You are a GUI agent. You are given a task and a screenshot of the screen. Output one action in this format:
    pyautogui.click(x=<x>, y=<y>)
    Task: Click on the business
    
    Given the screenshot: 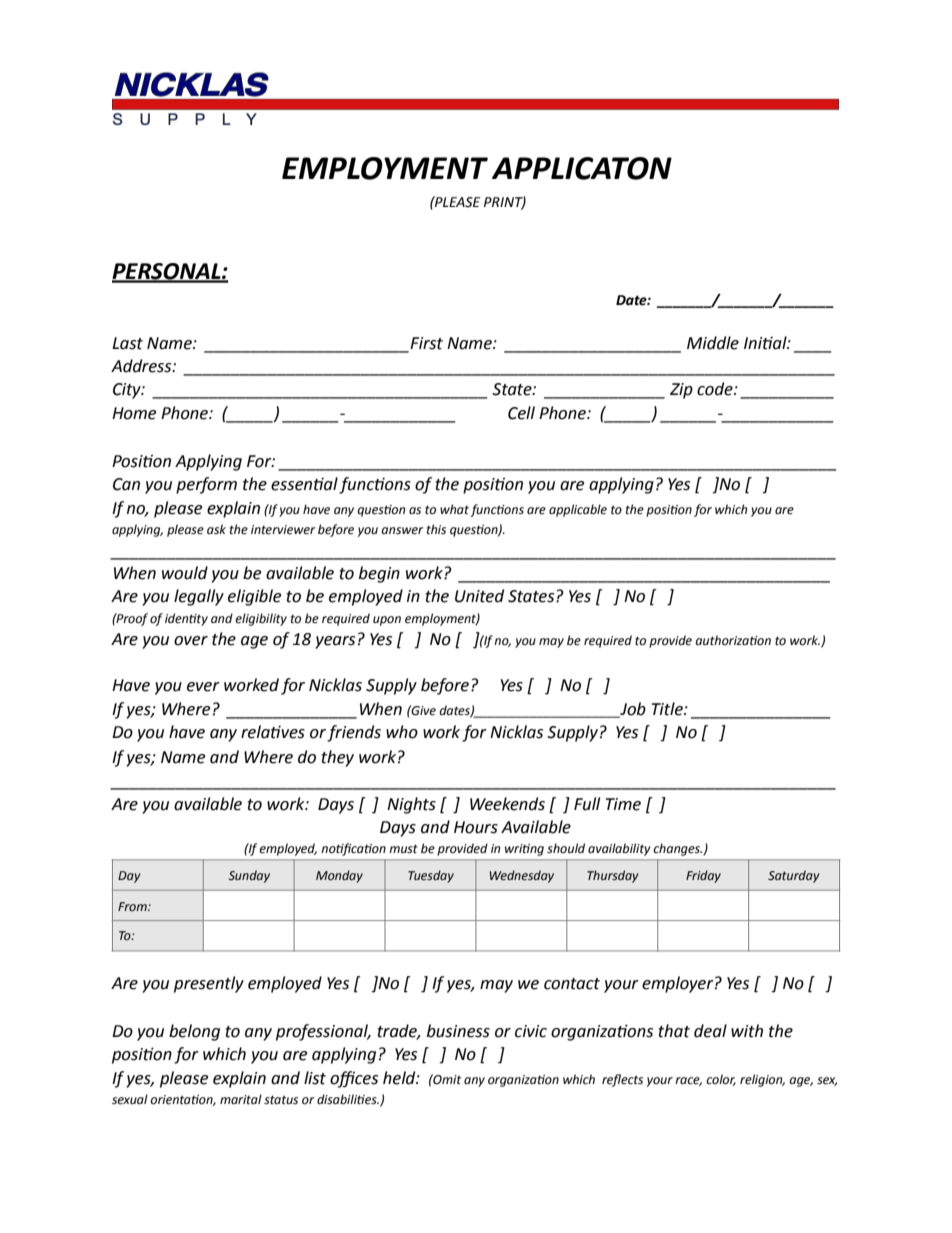 What is the action you would take?
    pyautogui.click(x=458, y=1031)
